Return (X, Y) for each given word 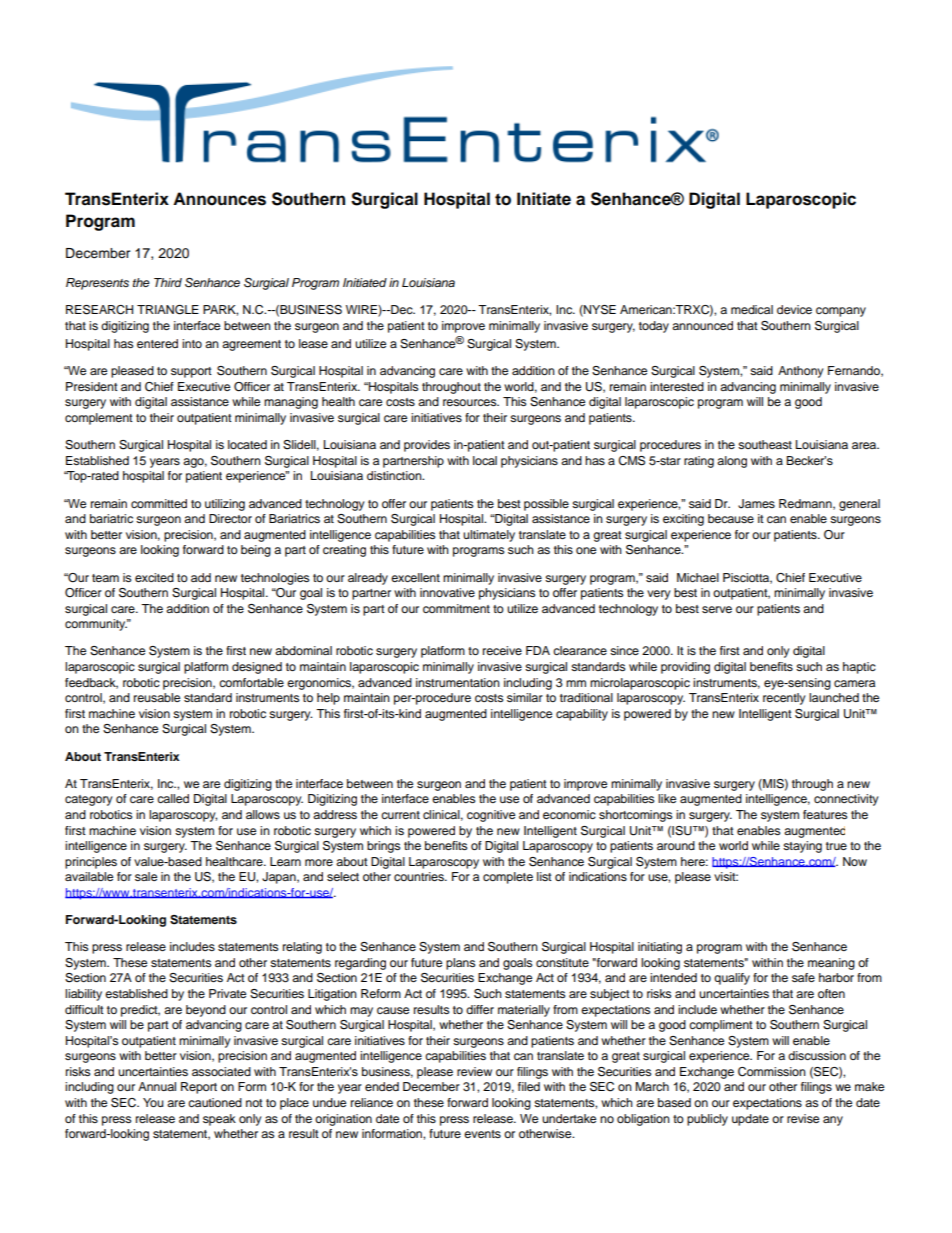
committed (159, 503)
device (794, 309)
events (482, 1134)
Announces (219, 199)
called (173, 798)
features (825, 814)
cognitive (491, 816)
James (756, 504)
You (153, 1102)
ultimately (489, 536)
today (654, 327)
